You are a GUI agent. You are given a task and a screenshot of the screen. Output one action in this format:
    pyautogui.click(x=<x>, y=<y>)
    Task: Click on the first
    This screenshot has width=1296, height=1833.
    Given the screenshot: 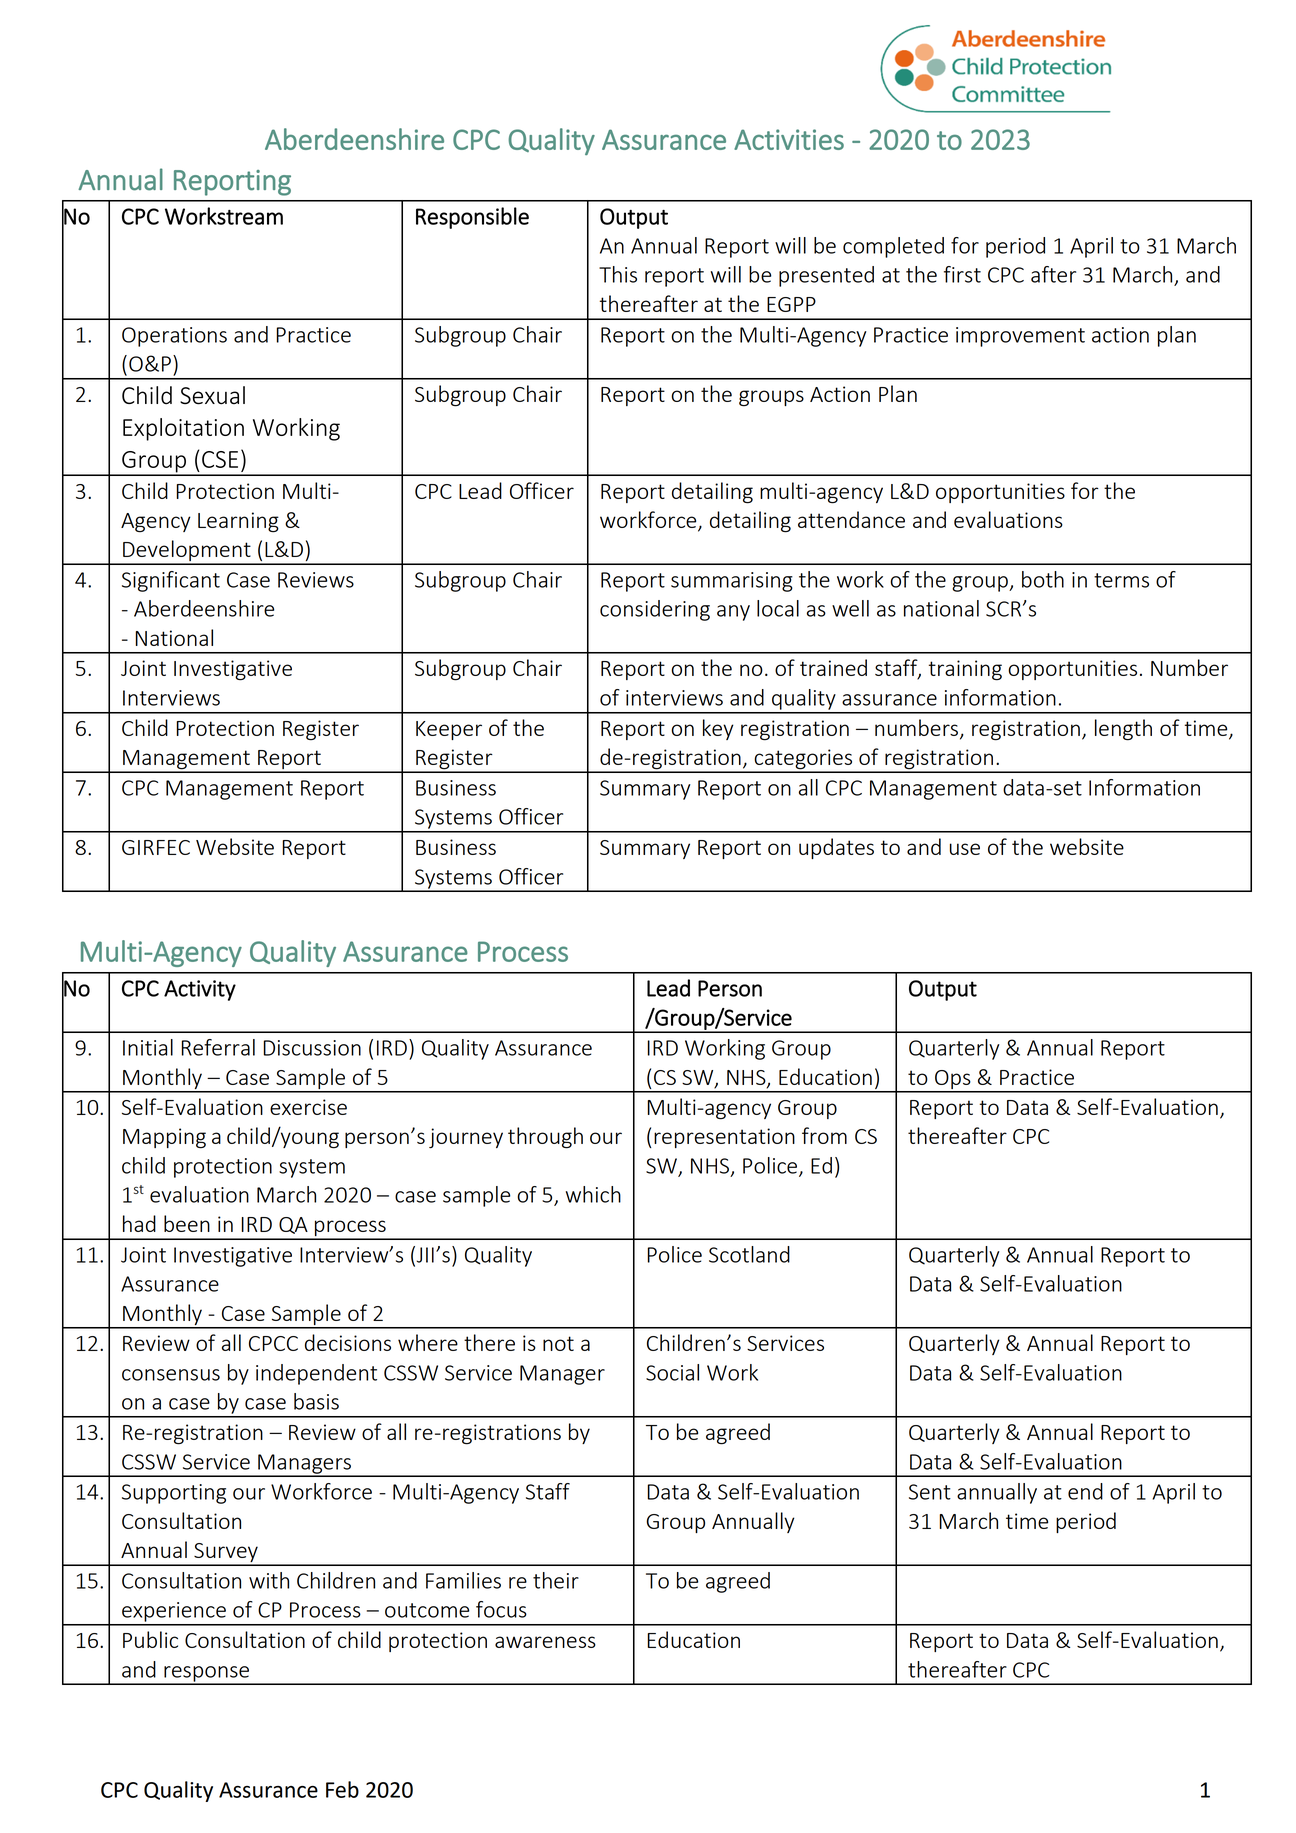 What is the action you would take?
    pyautogui.click(x=962, y=274)
